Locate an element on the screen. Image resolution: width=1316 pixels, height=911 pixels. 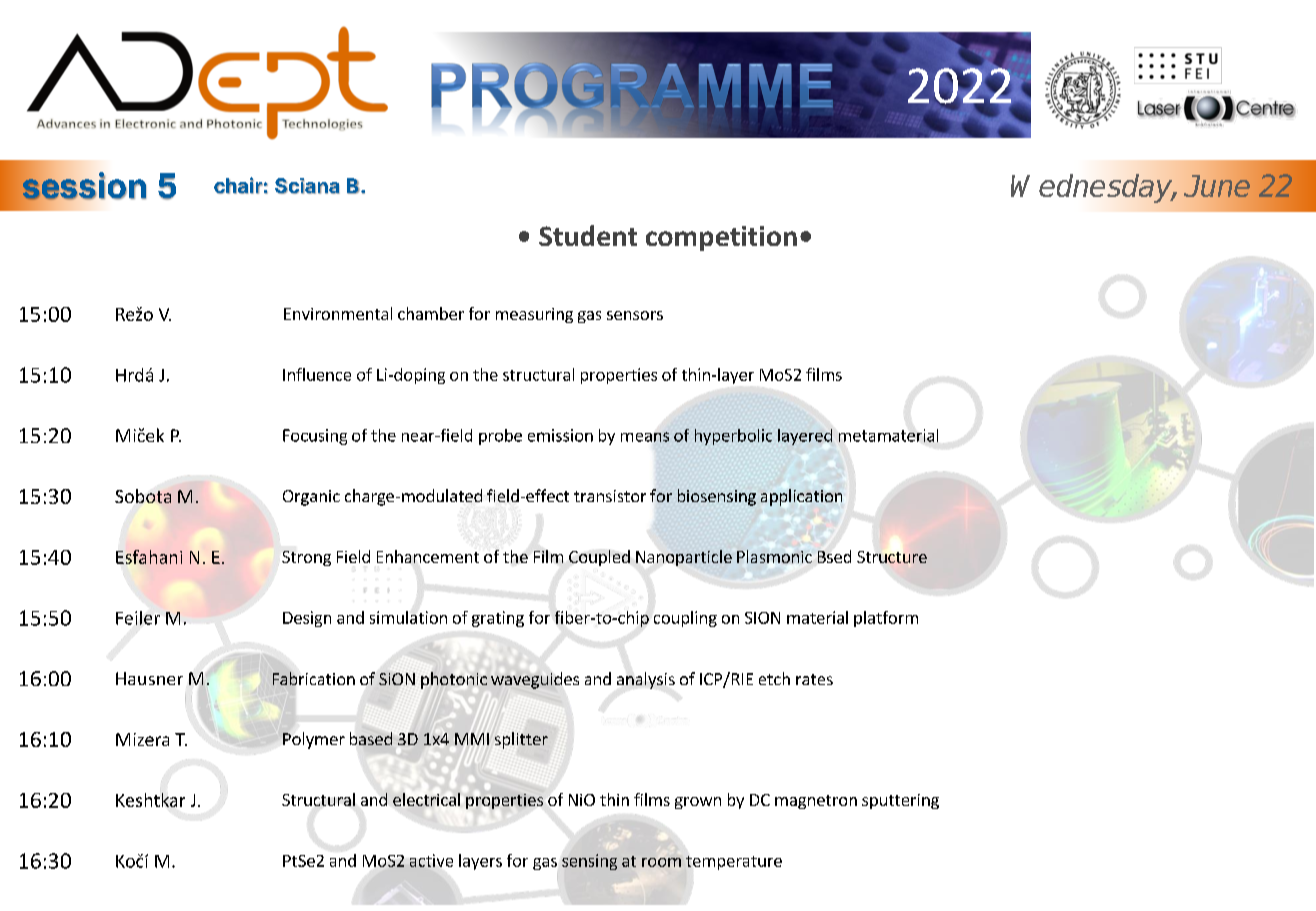
competition is located at coordinates (721, 238).
